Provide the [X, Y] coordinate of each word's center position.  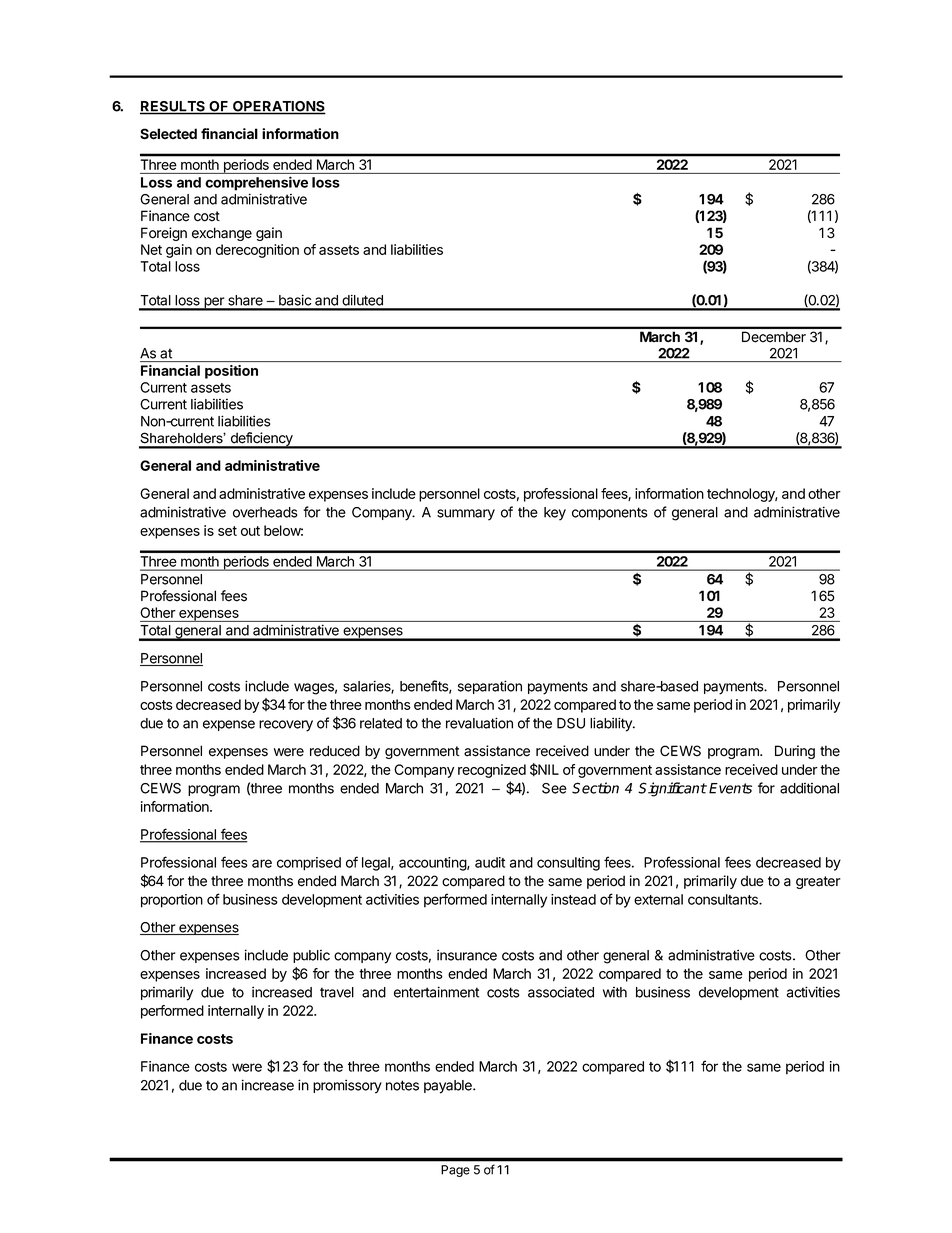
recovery [286, 726]
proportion [172, 901]
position [231, 372]
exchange [222, 234]
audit [490, 862]
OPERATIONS [278, 107]
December [774, 337]
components [609, 513]
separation [490, 687]
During [795, 752]
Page [455, 1171]
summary [466, 515]
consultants [724, 899]
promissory [347, 1086]
